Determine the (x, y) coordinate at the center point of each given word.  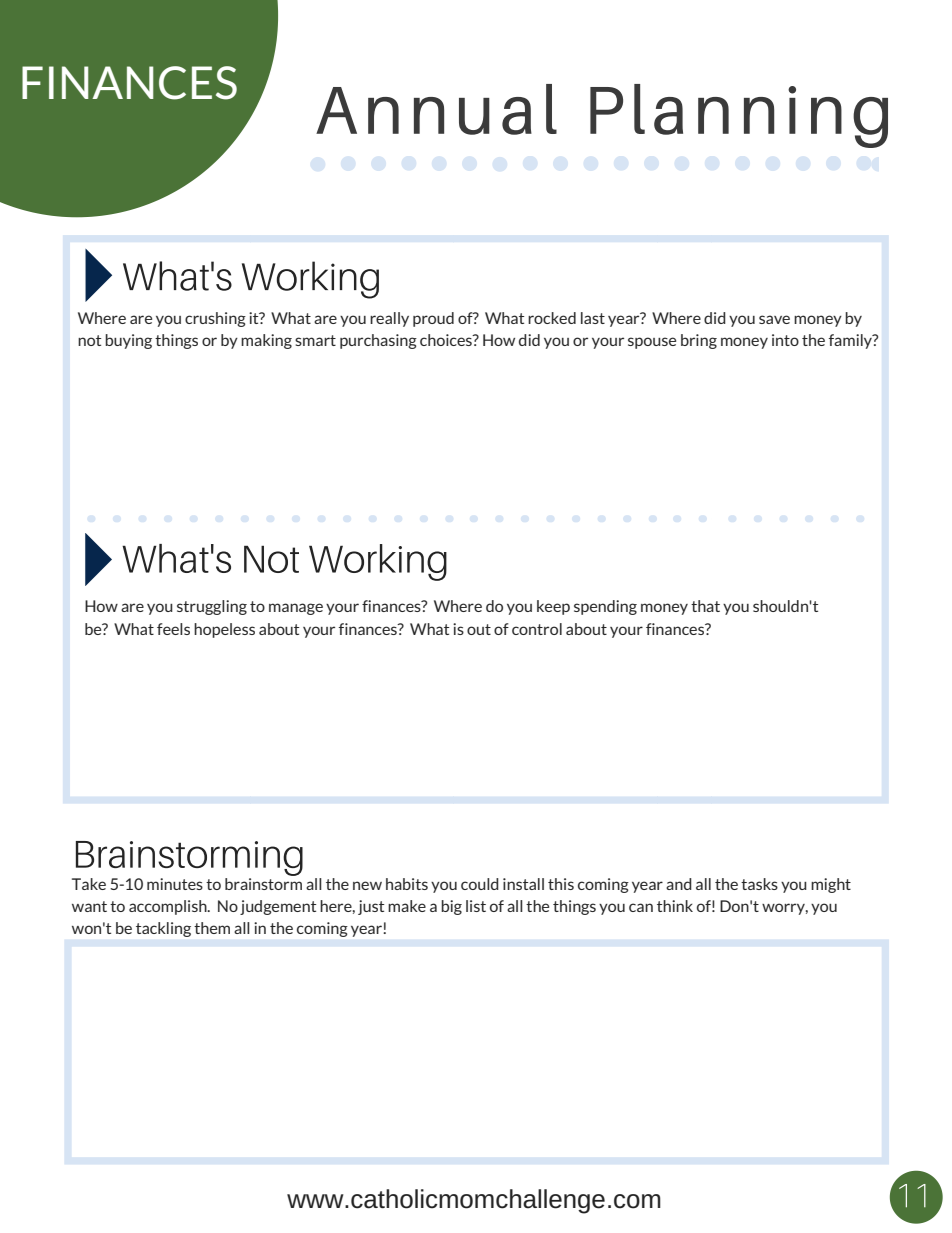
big (451, 907)
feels (173, 629)
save (774, 319)
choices (447, 340)
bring (699, 341)
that (705, 606)
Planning (739, 116)
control (537, 629)
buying (128, 341)
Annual (436, 109)
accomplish (169, 907)
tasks (759, 884)
